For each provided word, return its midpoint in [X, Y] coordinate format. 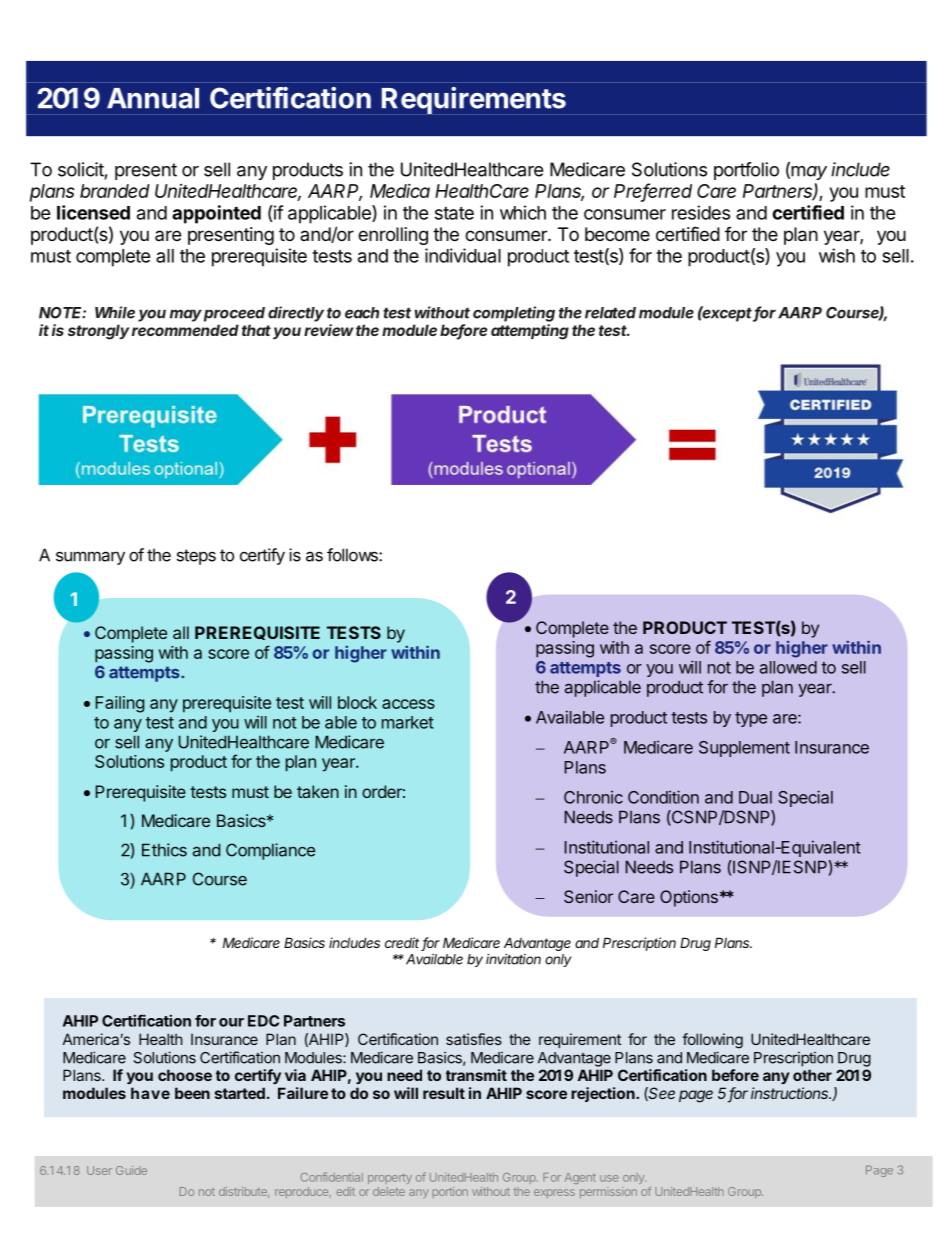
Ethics [164, 850]
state [454, 213]
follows [353, 555]
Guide [131, 1170]
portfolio [746, 171]
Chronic [593, 797]
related [610, 313]
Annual [153, 98]
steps [196, 557]
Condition [663, 797]
